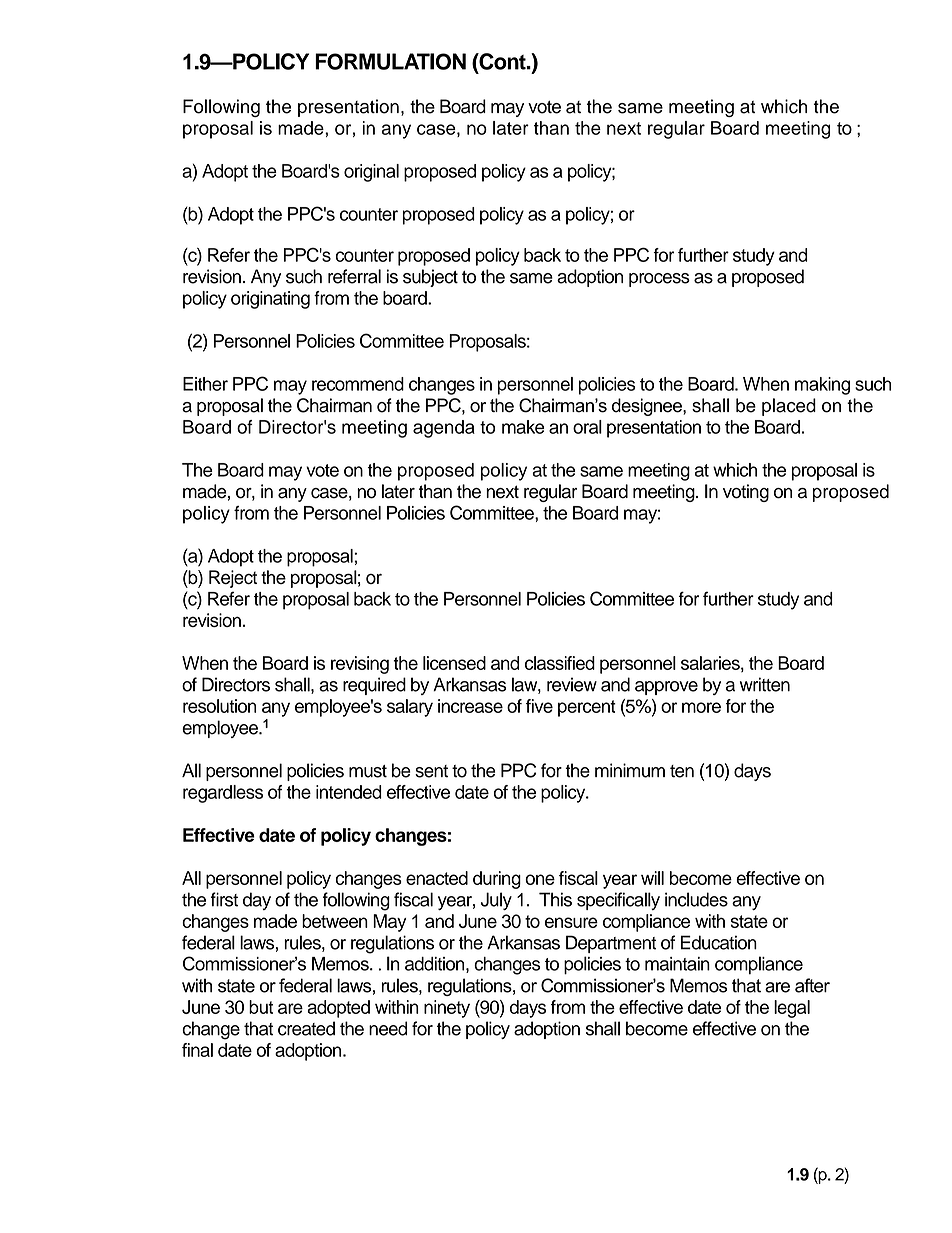 This screenshot has height=1233, width=952. Describe the element at coordinates (261, 1007) in the screenshot. I see `but` at that location.
